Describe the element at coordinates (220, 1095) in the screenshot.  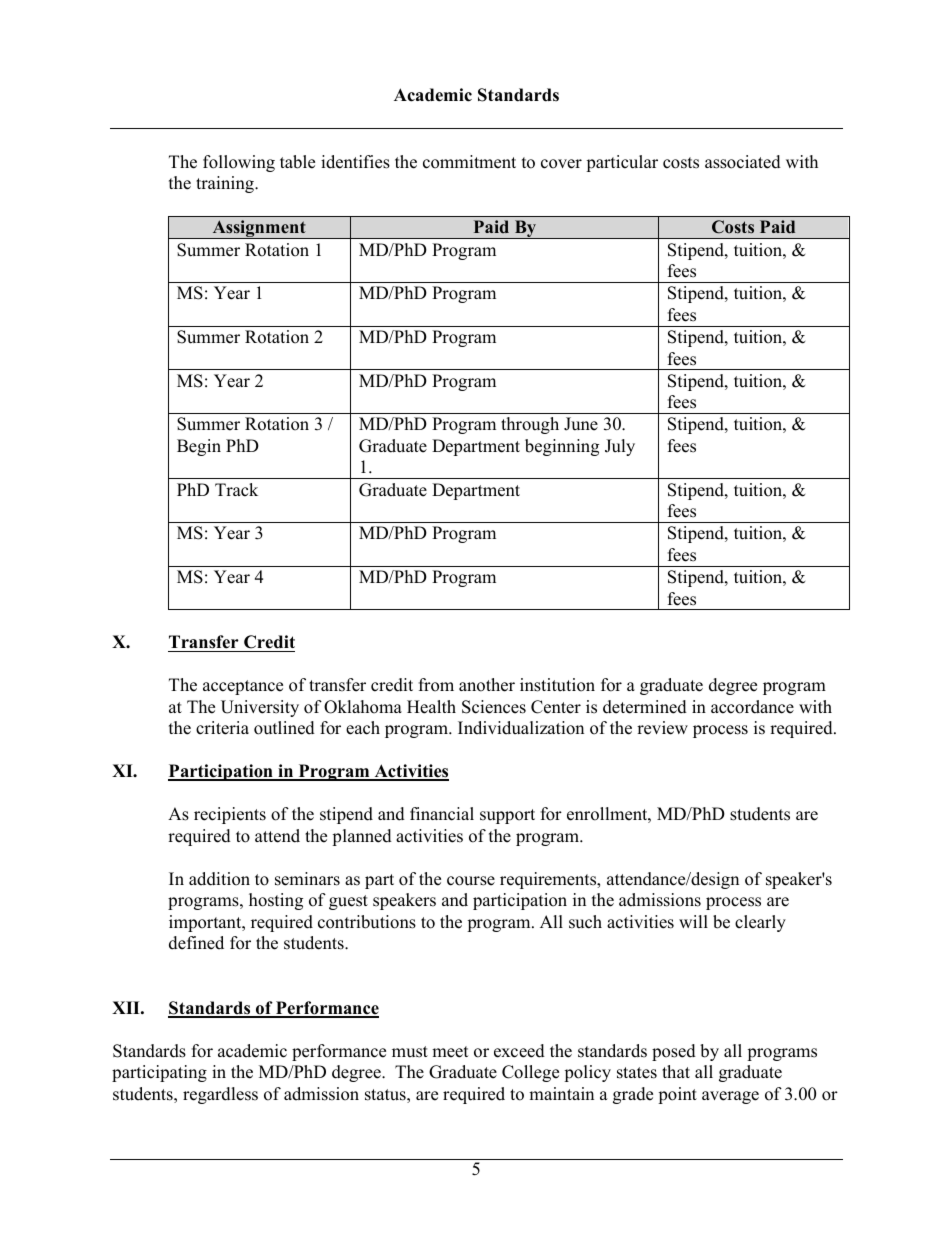
I see `regardless` at that location.
